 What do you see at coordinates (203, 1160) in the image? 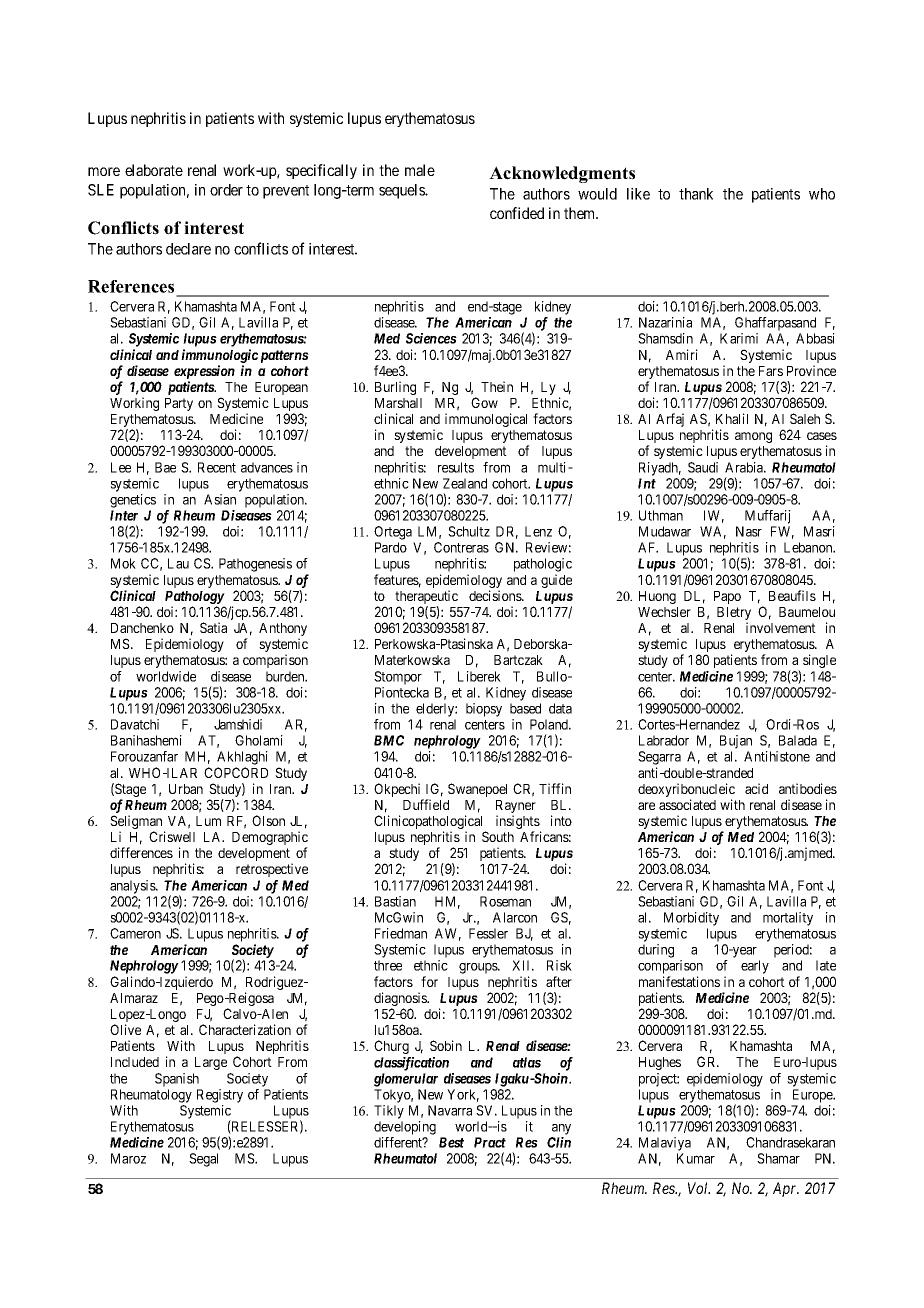
I see `Segal` at bounding box center [203, 1160].
